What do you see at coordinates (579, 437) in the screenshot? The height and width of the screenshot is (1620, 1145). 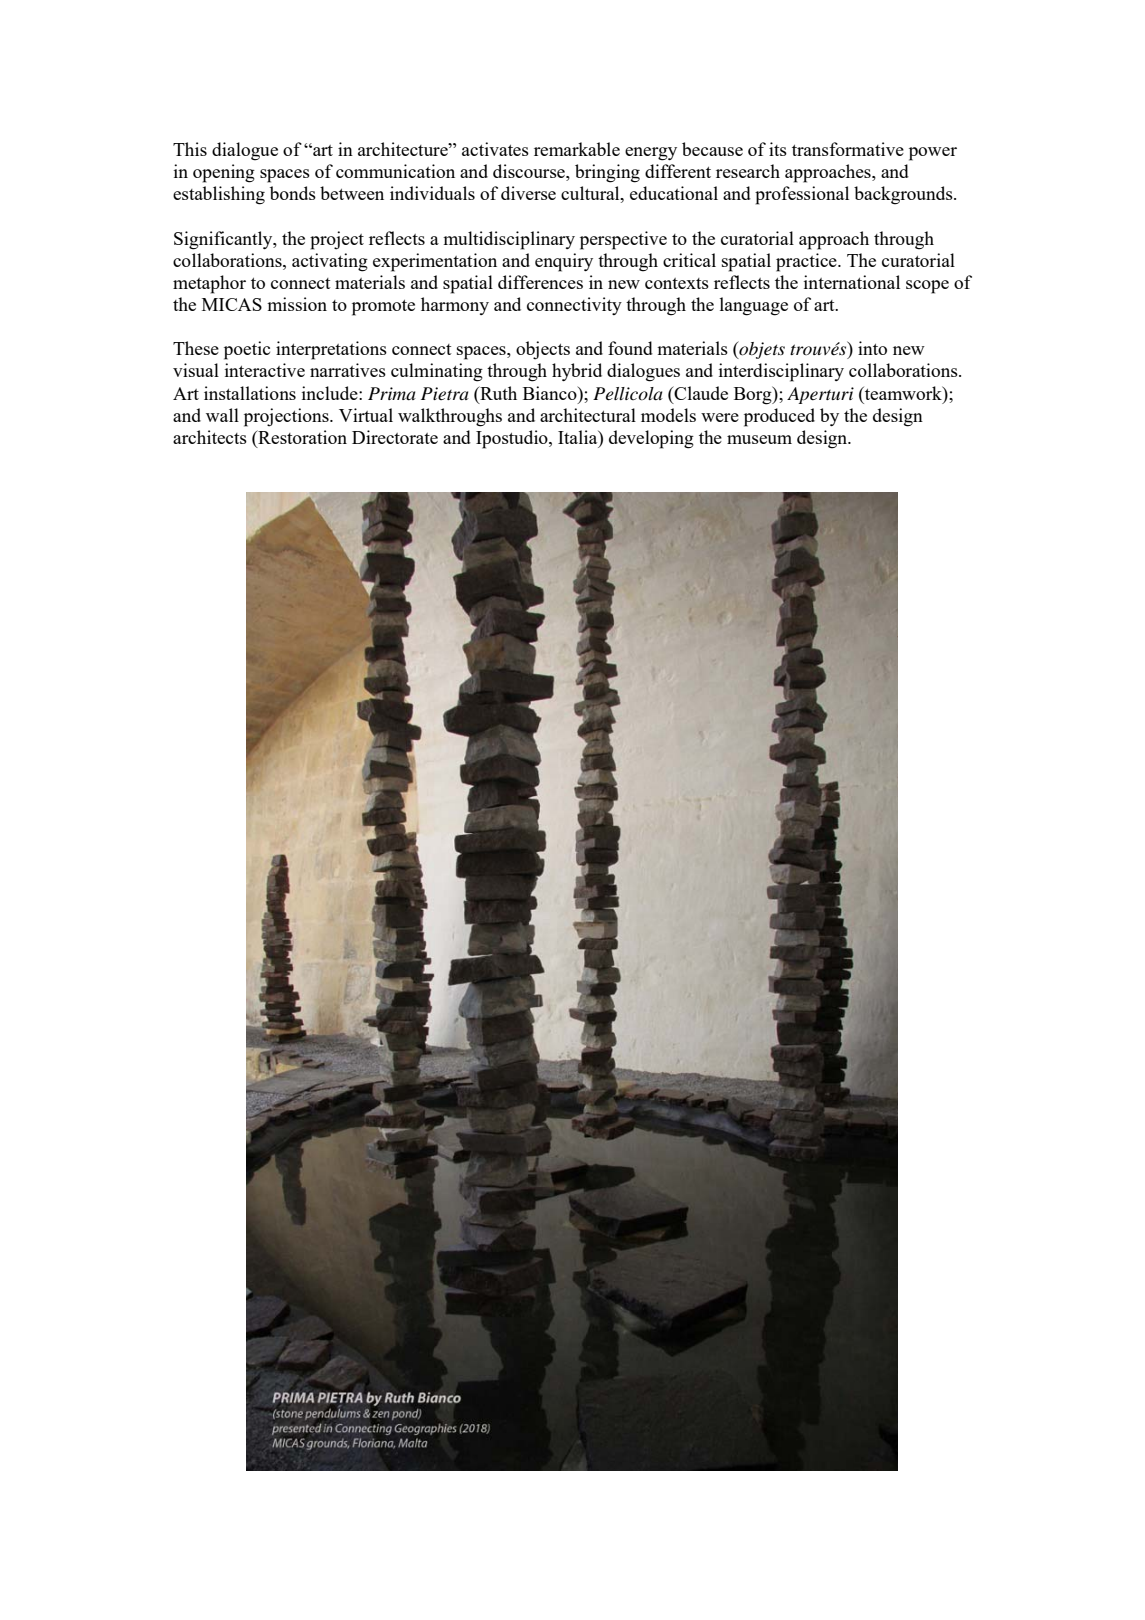 I see `Italia` at bounding box center [579, 437].
